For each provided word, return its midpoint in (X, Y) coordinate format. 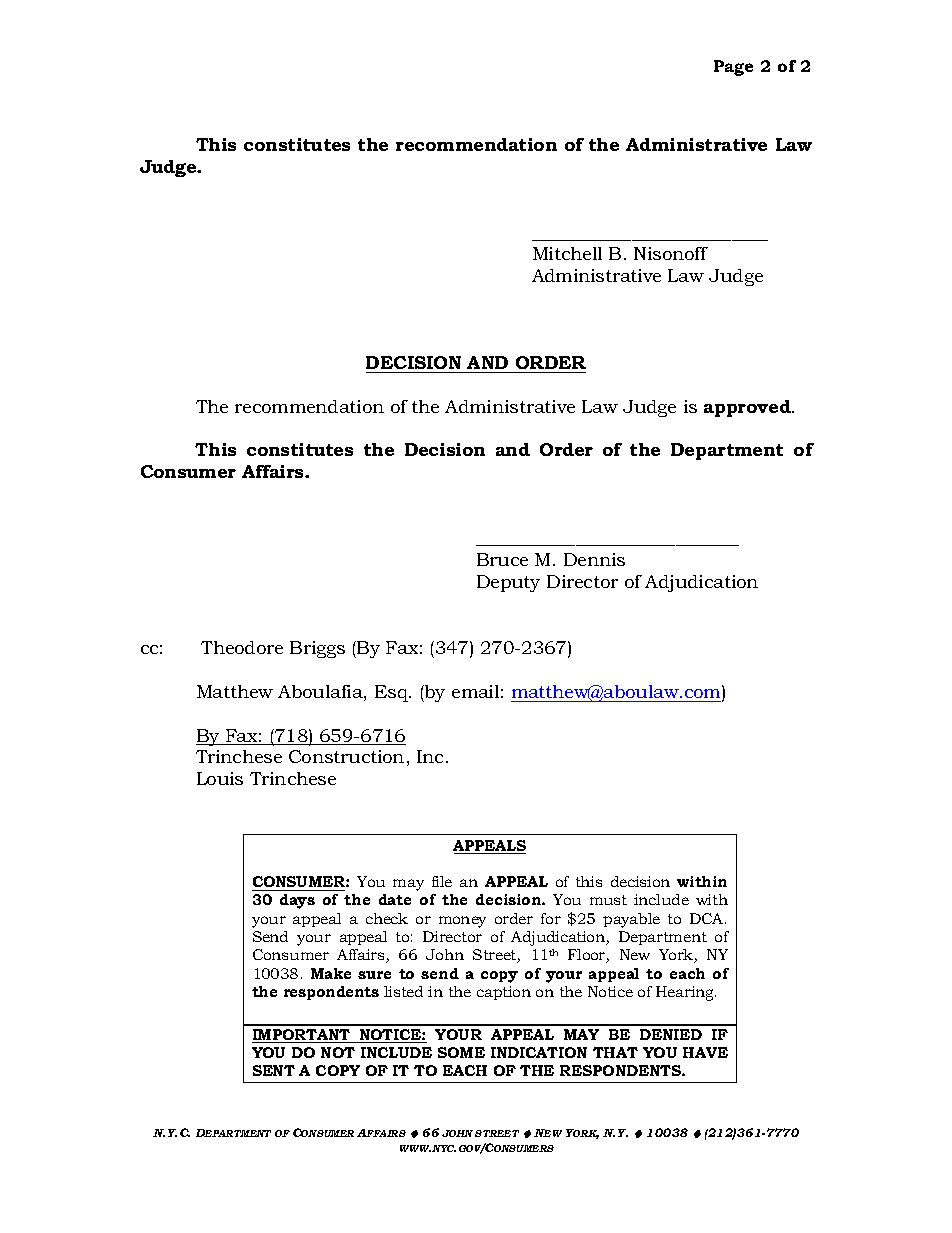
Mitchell (567, 253)
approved (748, 408)
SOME (461, 1052)
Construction (346, 756)
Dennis (594, 559)
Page (733, 68)
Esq (393, 693)
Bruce (502, 559)
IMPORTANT (302, 1036)
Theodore (242, 647)
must (608, 900)
